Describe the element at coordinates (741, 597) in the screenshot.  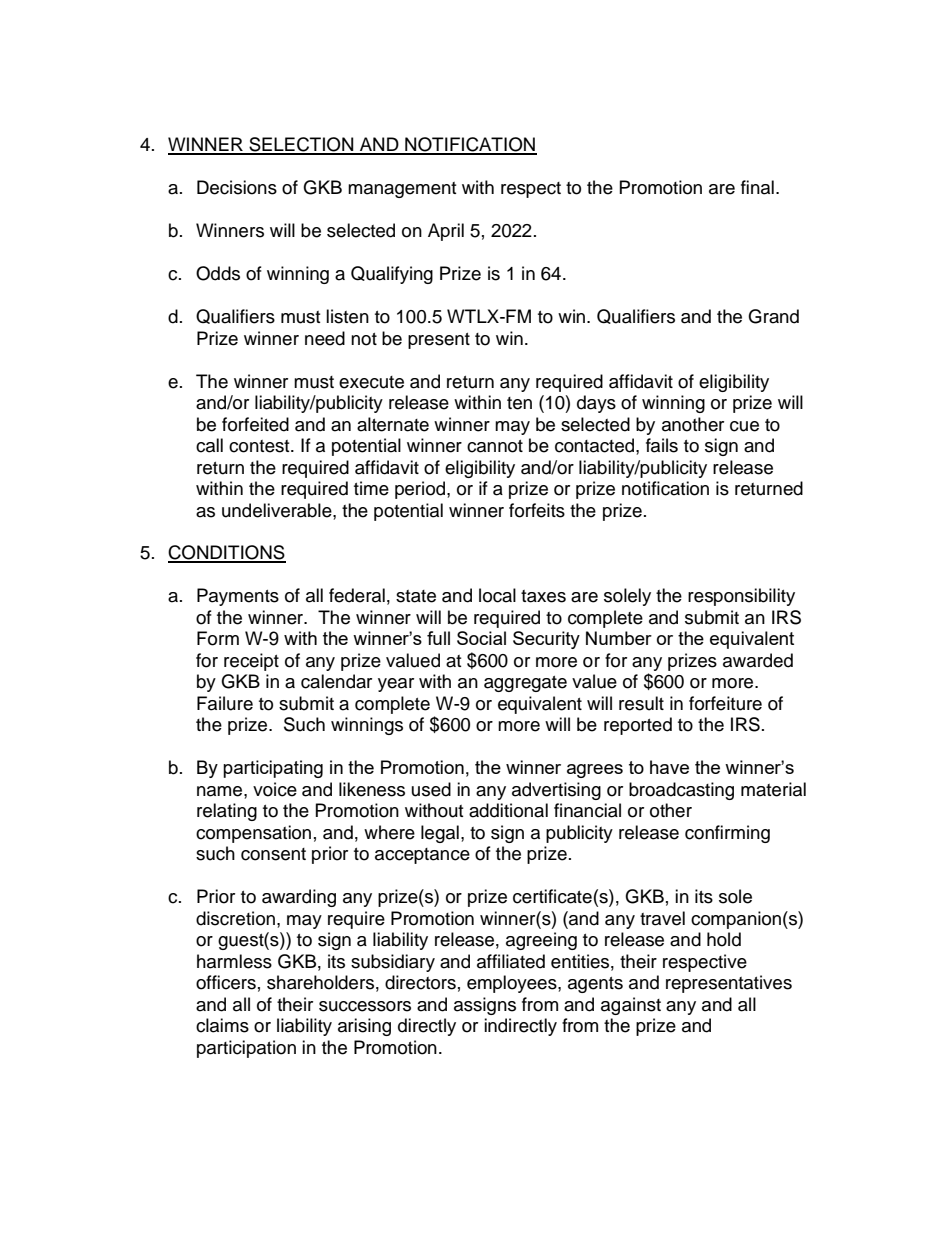
I see `responsibility` at that location.
